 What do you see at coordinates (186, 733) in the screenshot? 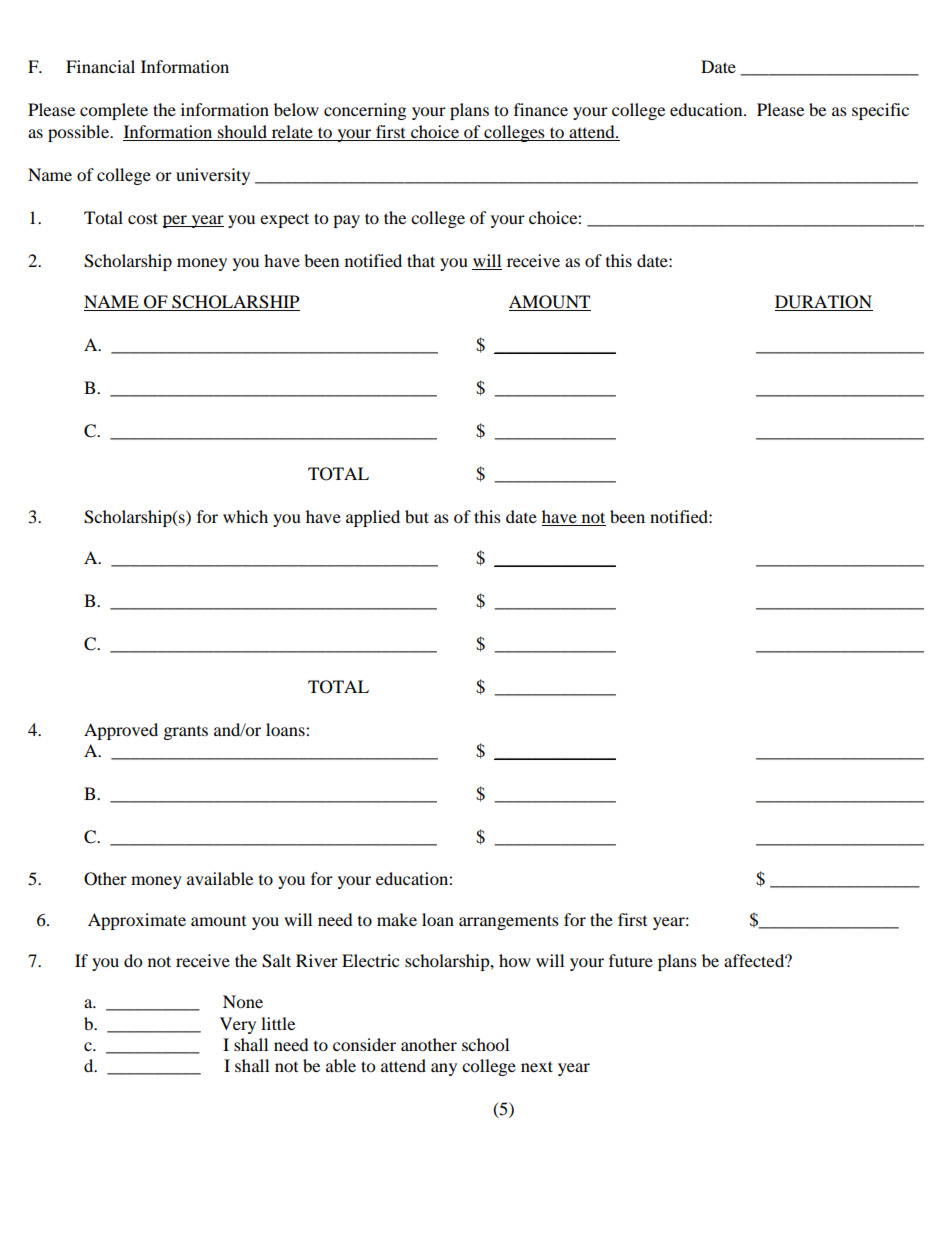
I see `grants` at bounding box center [186, 733].
